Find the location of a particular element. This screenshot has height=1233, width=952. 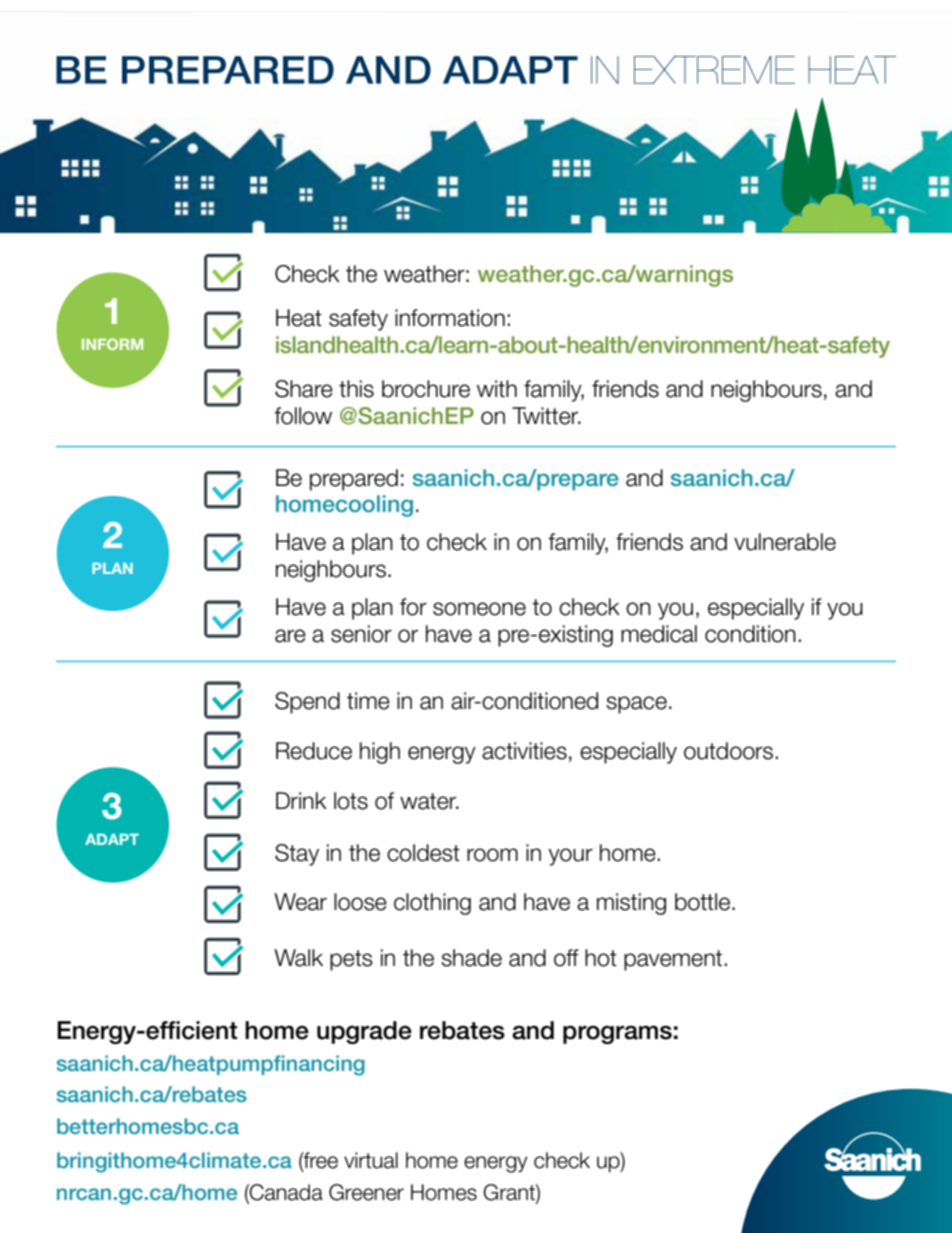

senior is located at coordinates (361, 634).
